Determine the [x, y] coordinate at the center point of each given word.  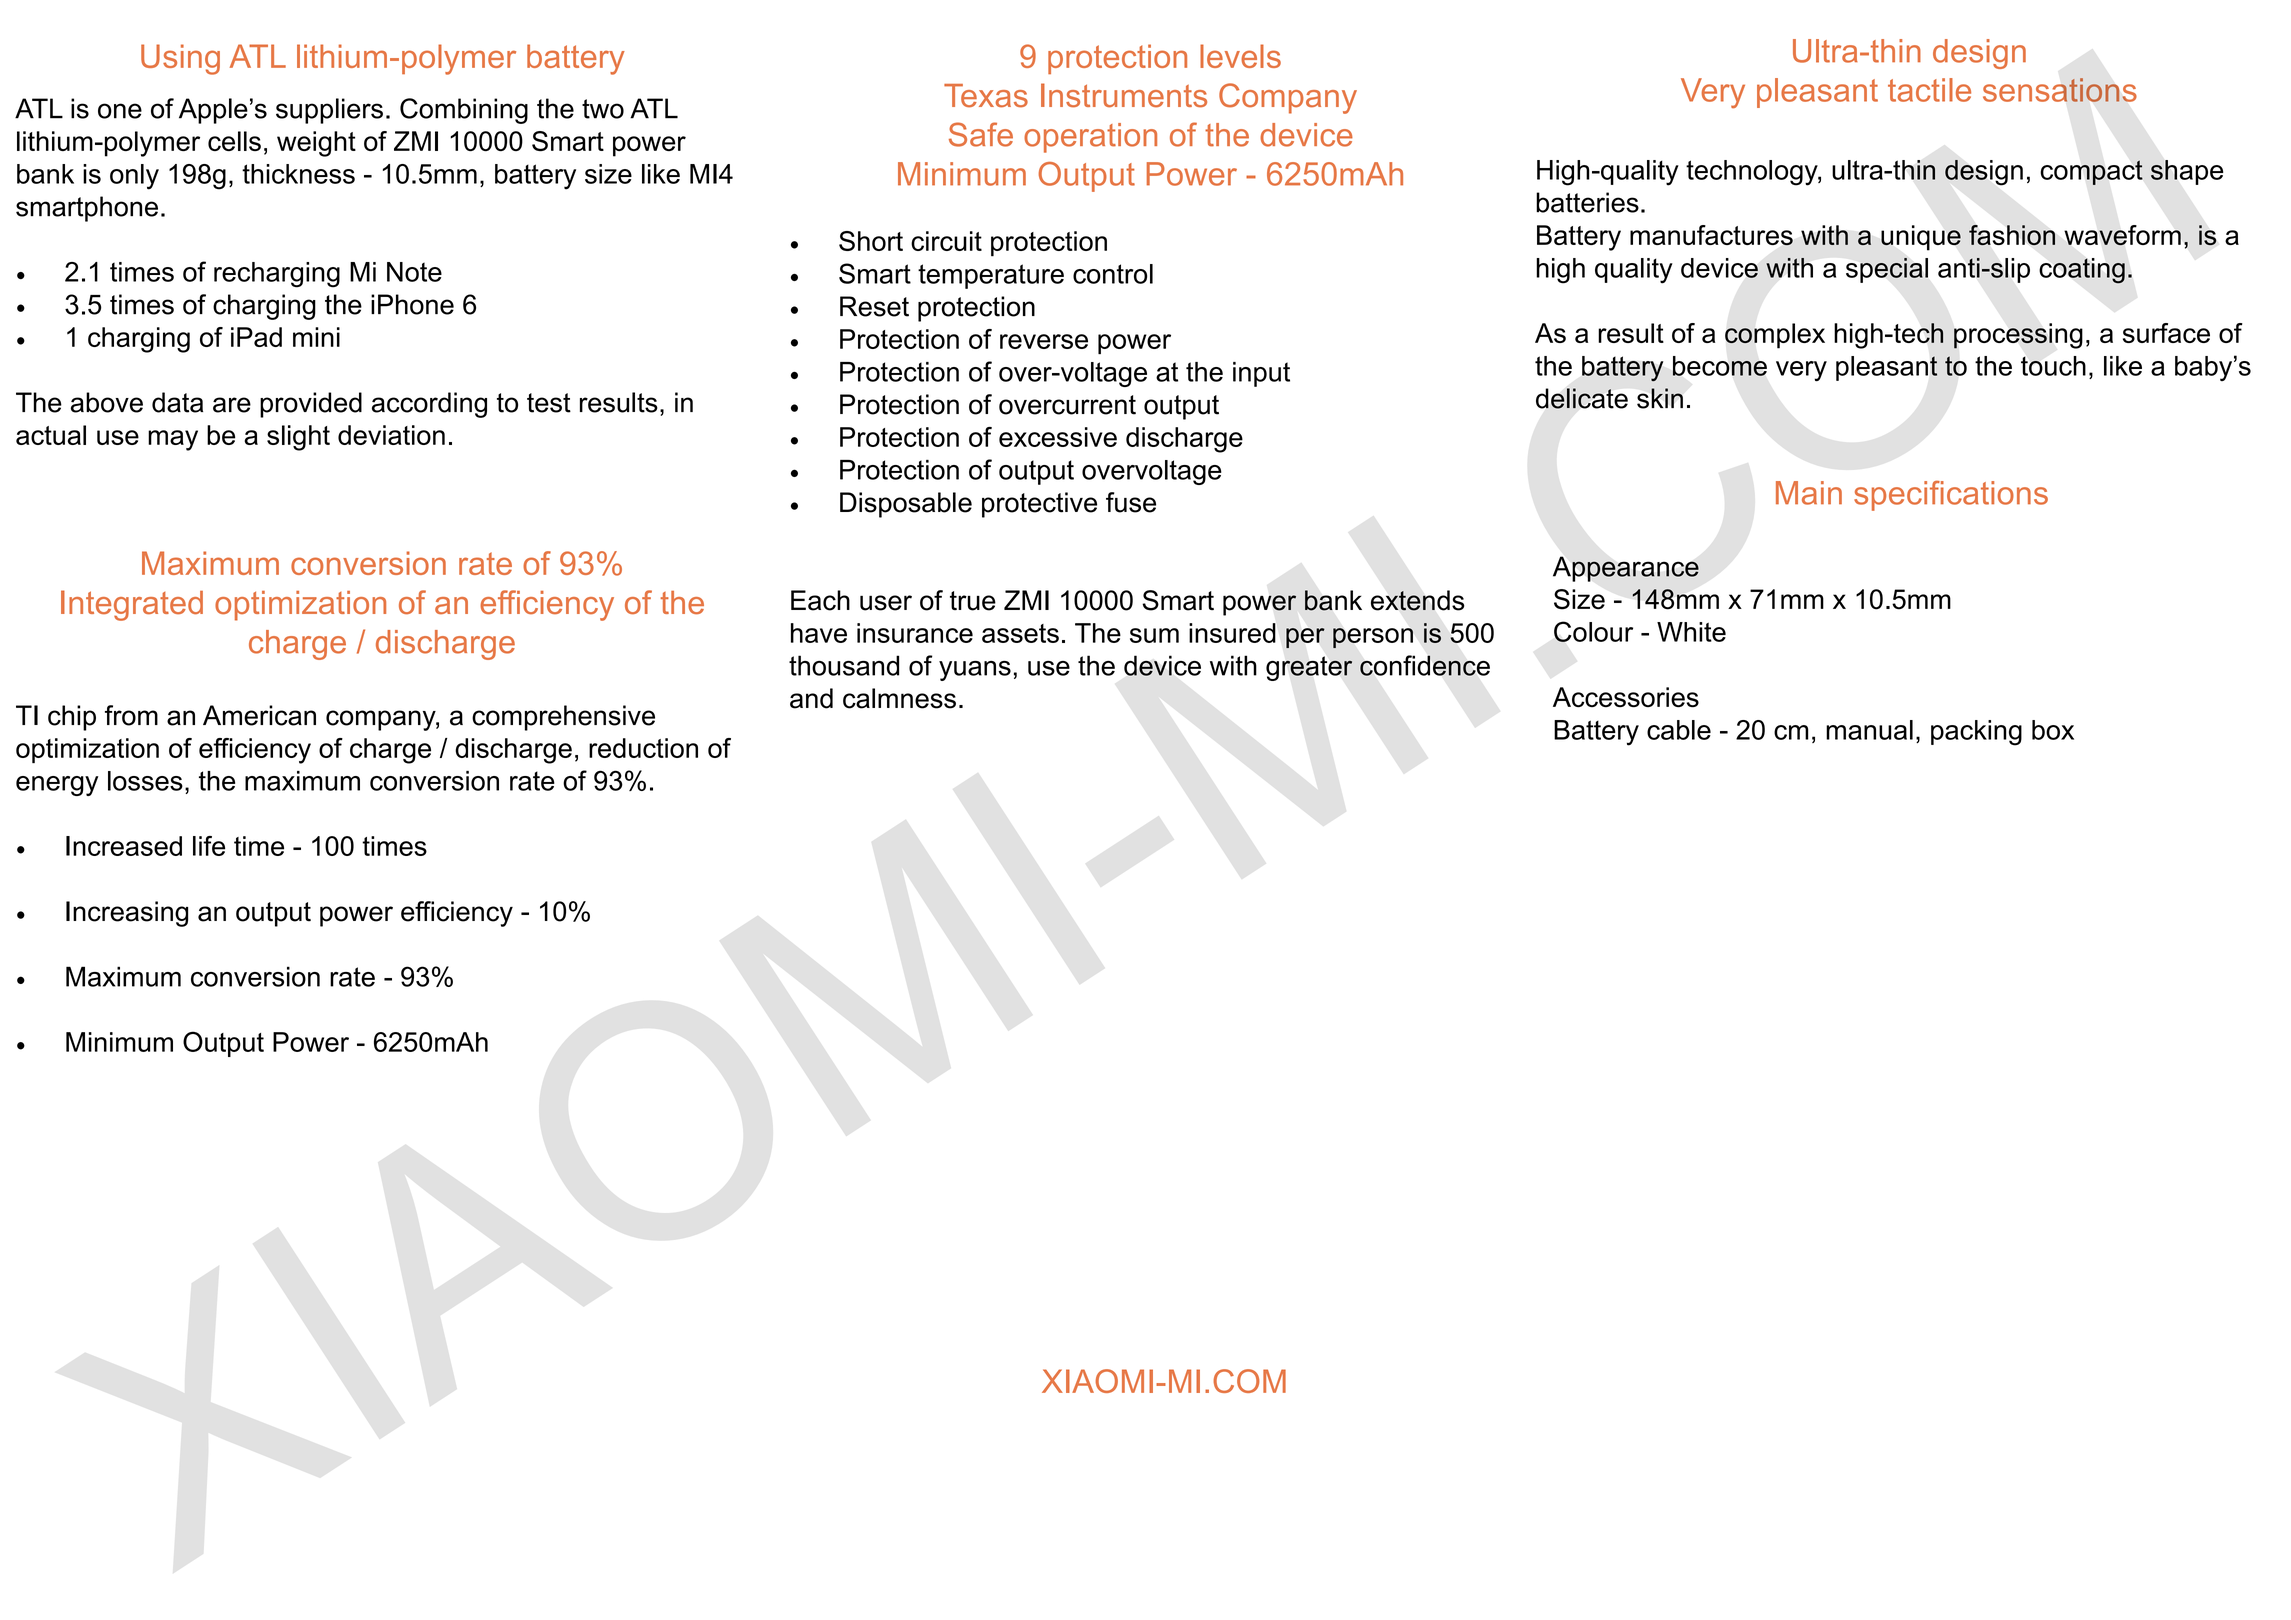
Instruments [1124, 95]
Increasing [127, 914]
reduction [643, 748]
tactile [1929, 90]
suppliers [329, 111]
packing [1976, 733]
